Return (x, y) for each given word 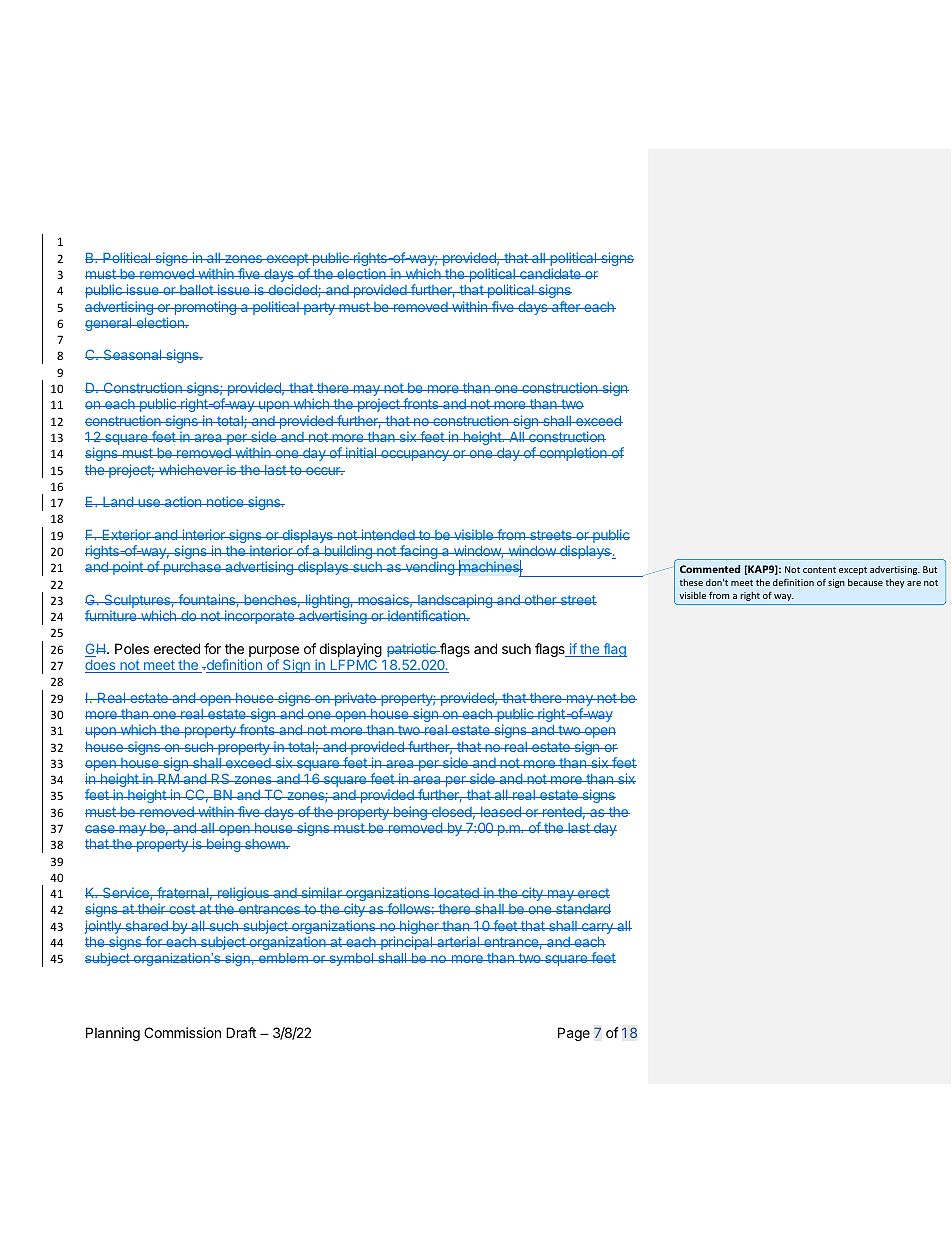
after (566, 306)
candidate (550, 273)
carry (597, 928)
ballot (196, 290)
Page (574, 1034)
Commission (182, 1032)
